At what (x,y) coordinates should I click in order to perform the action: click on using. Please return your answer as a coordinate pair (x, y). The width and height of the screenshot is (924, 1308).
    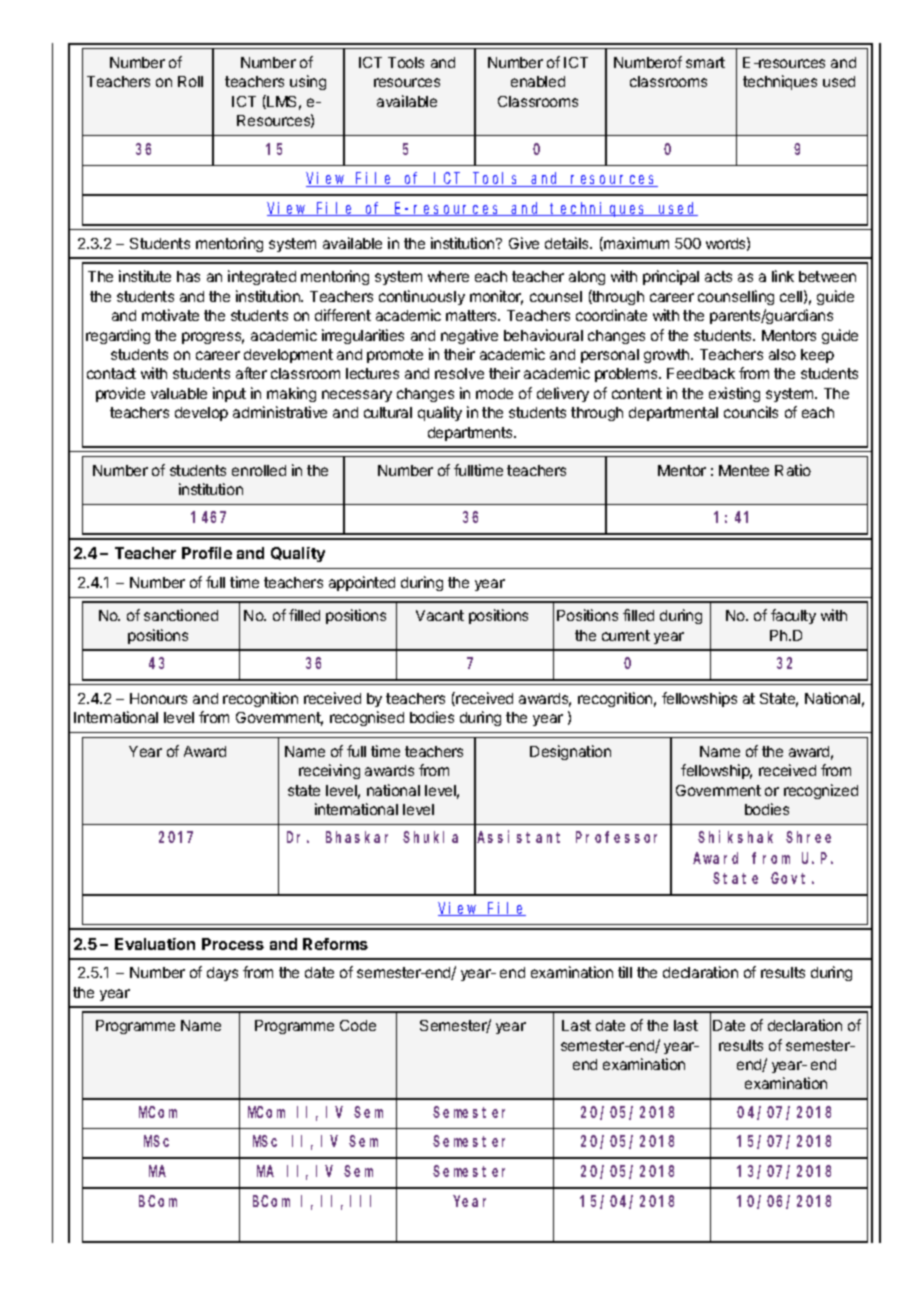
    Looking at the image, I should click on (308, 82).
